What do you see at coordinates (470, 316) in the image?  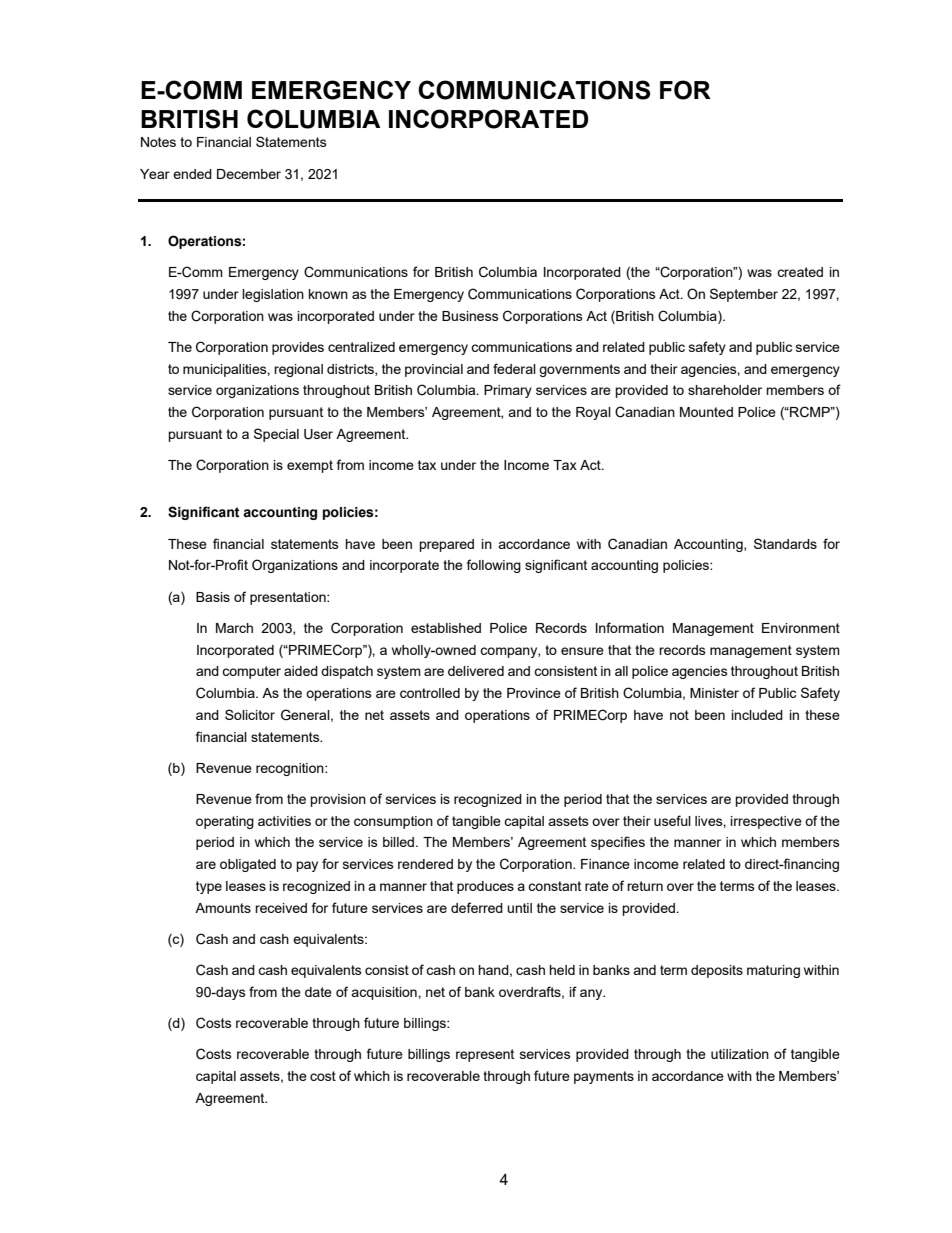 I see `Business` at bounding box center [470, 316].
